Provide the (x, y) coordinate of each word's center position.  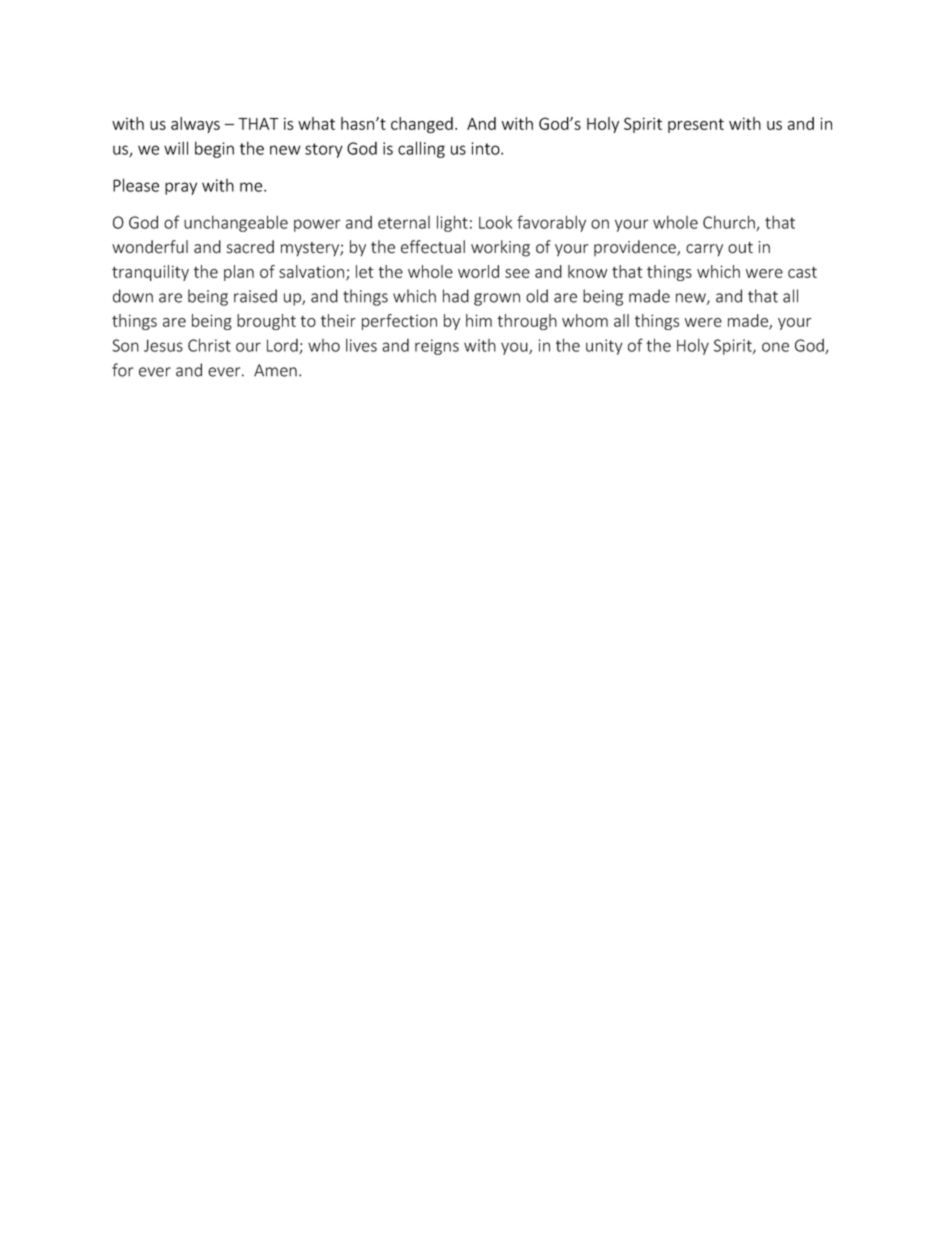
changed (422, 125)
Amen (275, 370)
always (195, 125)
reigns (437, 347)
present (696, 125)
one (775, 347)
